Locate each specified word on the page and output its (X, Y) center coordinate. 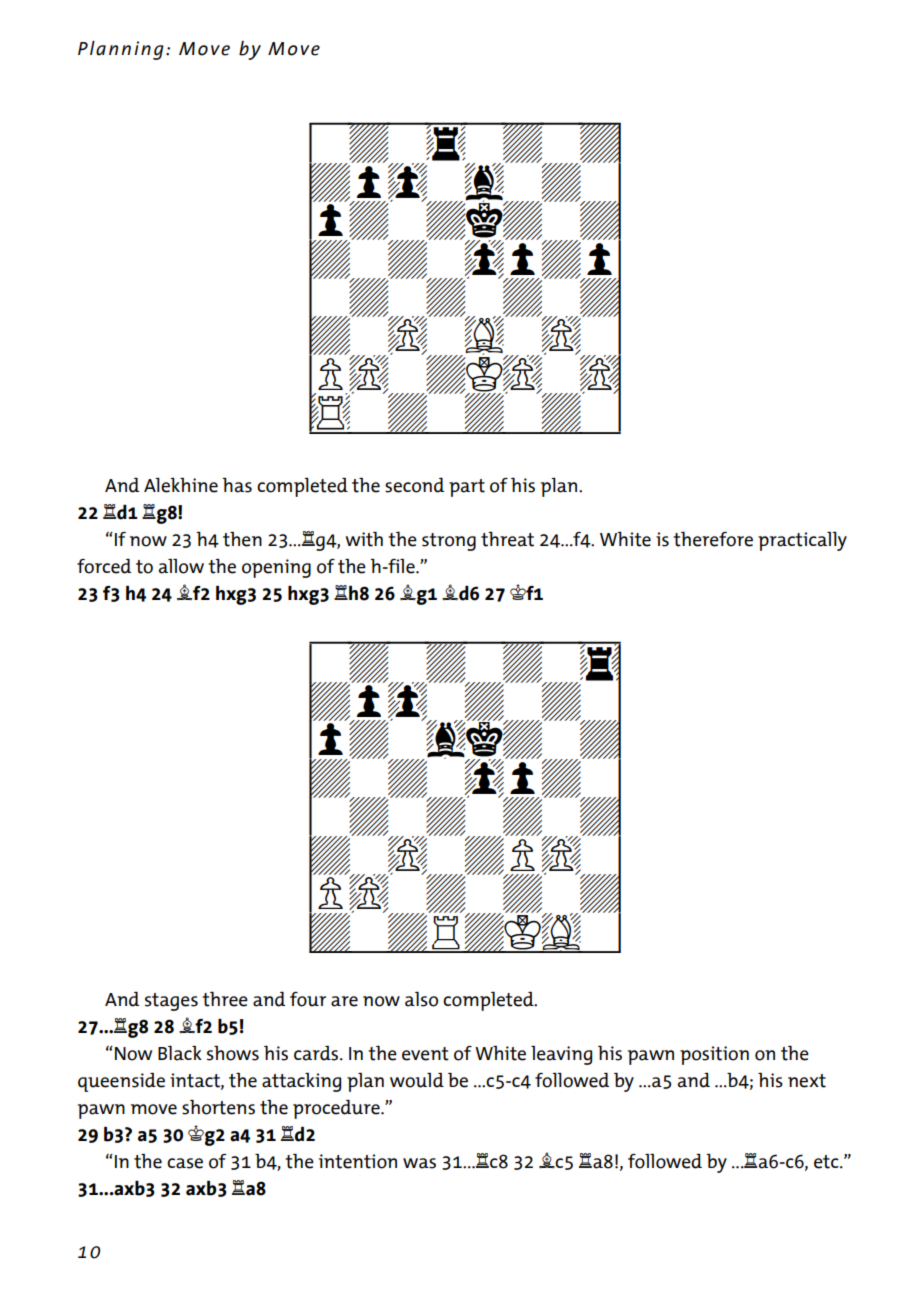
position (714, 1055)
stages (171, 1002)
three (225, 999)
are (344, 1001)
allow (181, 566)
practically (802, 541)
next (807, 1081)
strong (449, 542)
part (467, 488)
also (421, 999)
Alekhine (181, 485)
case (185, 1163)
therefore (713, 539)
